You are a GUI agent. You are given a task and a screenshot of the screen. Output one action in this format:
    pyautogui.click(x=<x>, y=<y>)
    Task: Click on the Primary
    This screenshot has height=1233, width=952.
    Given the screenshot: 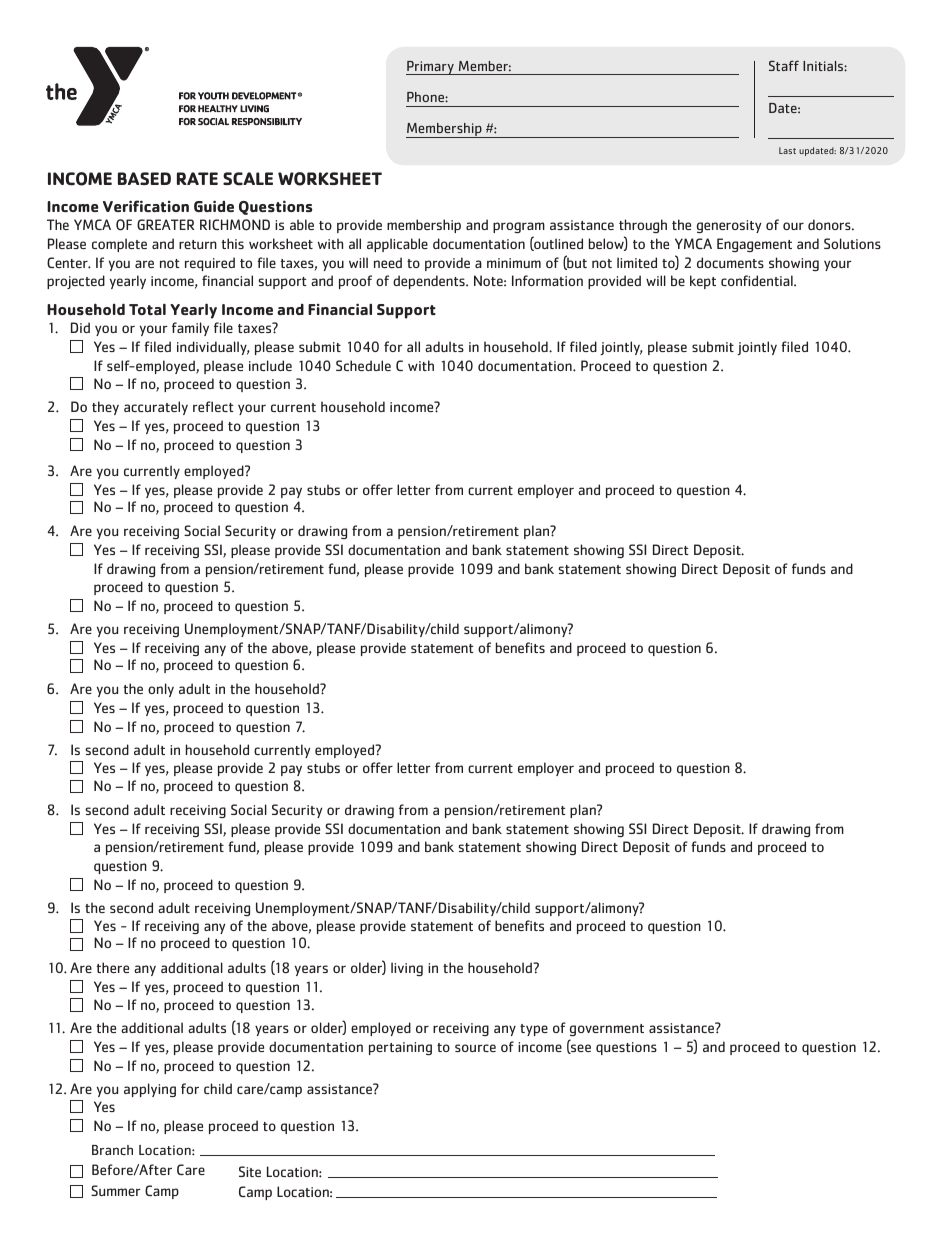 What is the action you would take?
    pyautogui.click(x=431, y=68)
